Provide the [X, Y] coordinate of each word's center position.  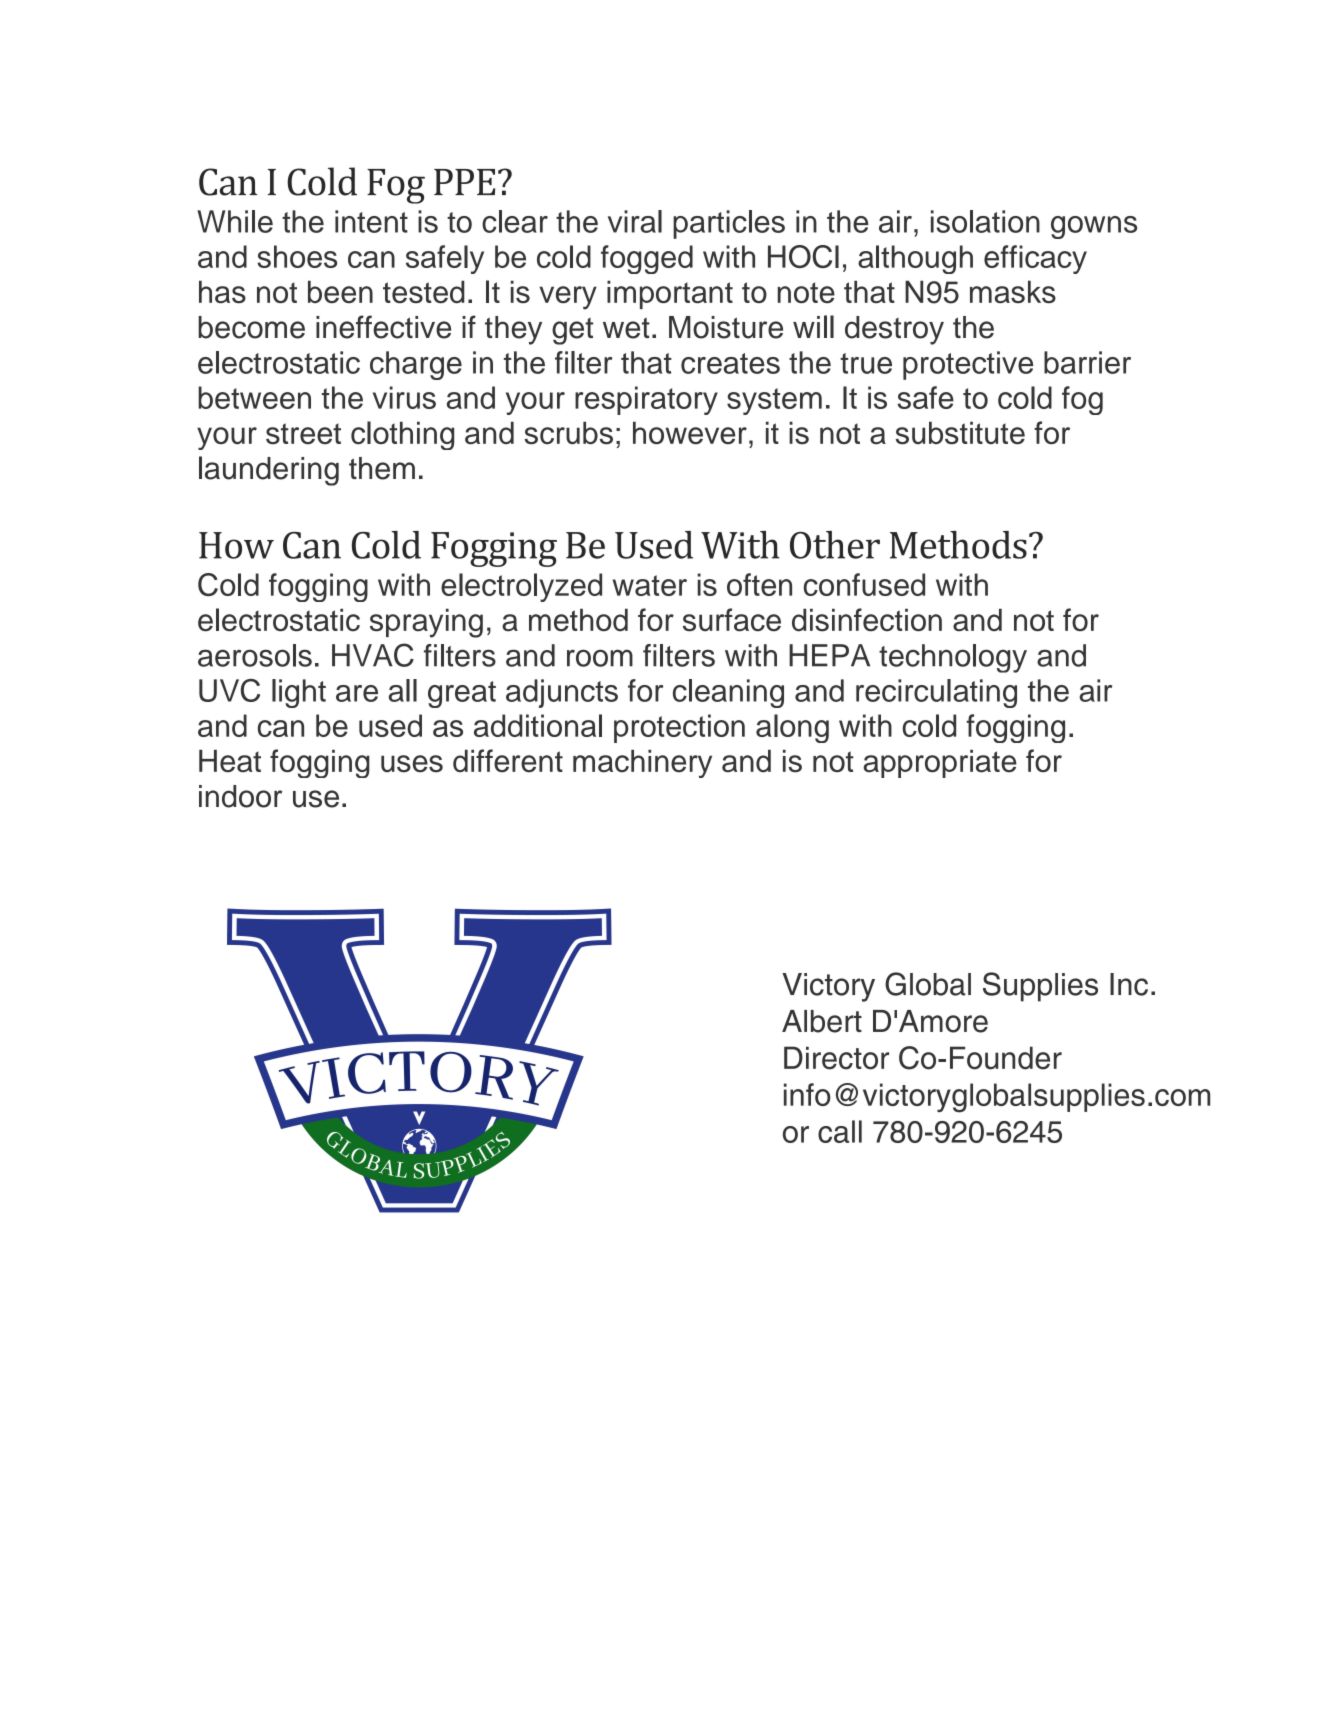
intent [371, 221]
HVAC [373, 655]
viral [635, 221]
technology [953, 658]
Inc [1129, 984]
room [600, 658]
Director [836, 1058]
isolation [985, 221]
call [840, 1131]
